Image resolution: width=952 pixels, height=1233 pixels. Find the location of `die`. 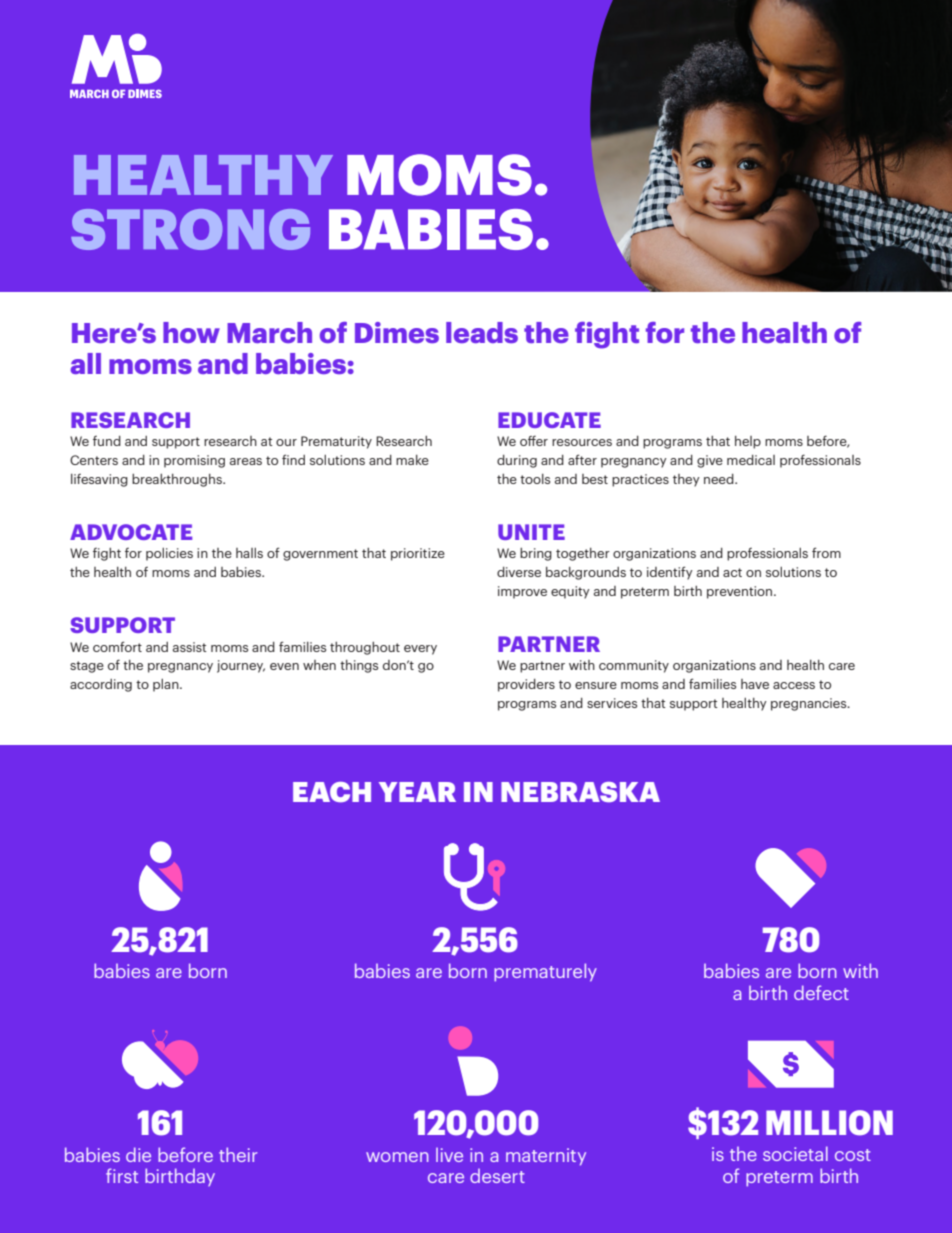

die is located at coordinates (138, 1154).
